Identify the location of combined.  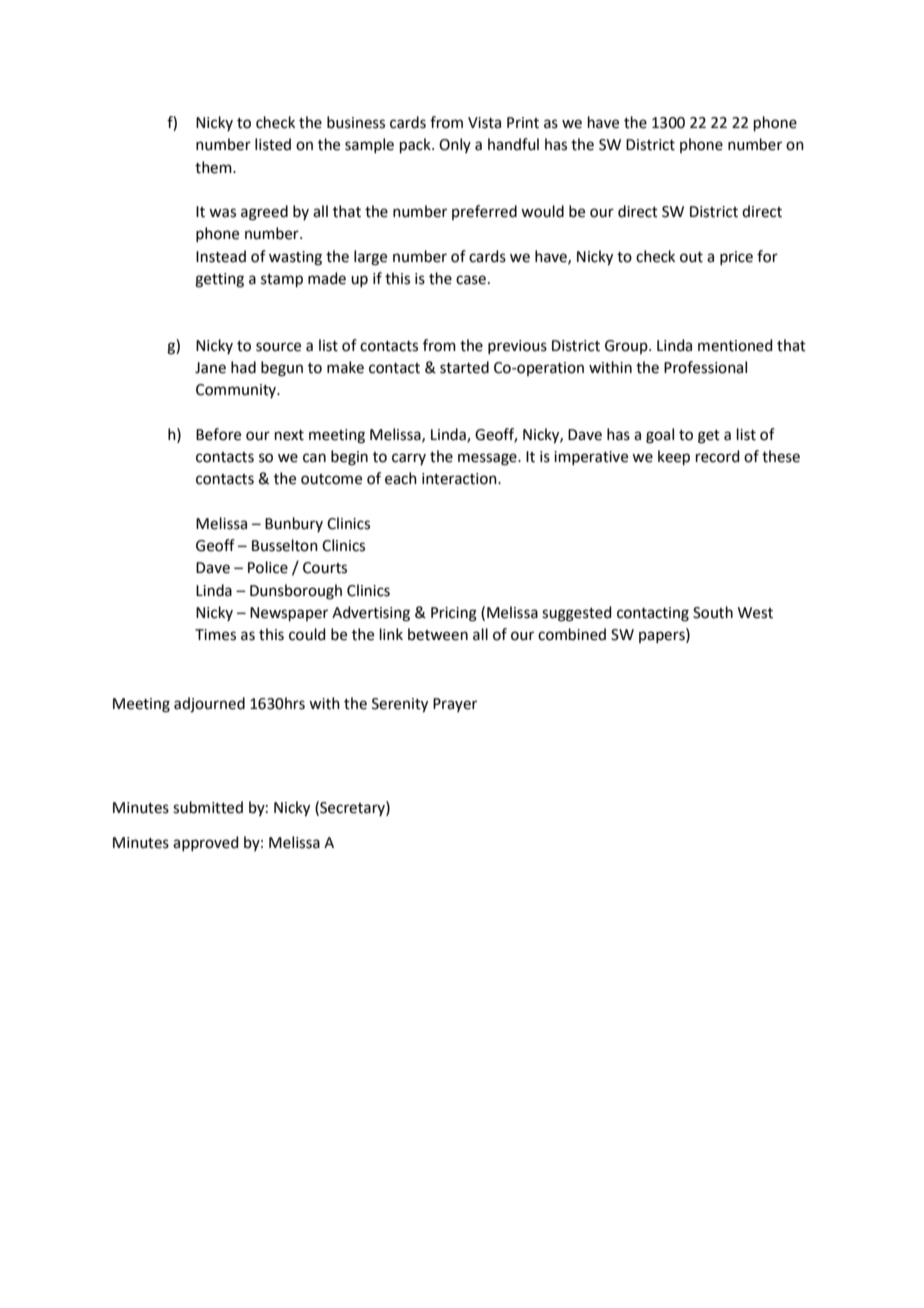
(572, 634).
